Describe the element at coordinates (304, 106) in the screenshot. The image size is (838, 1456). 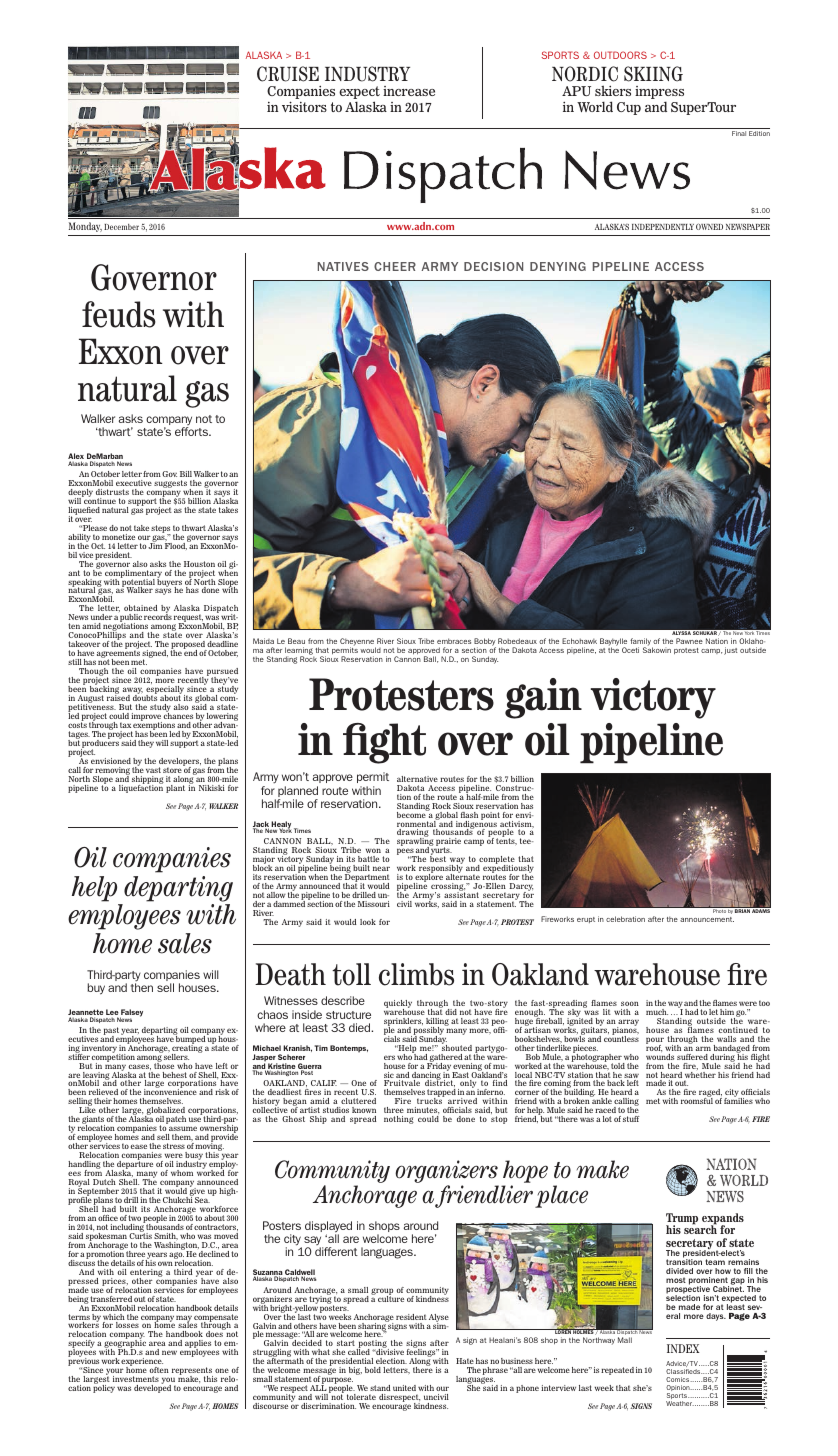
I see `visitors` at that location.
